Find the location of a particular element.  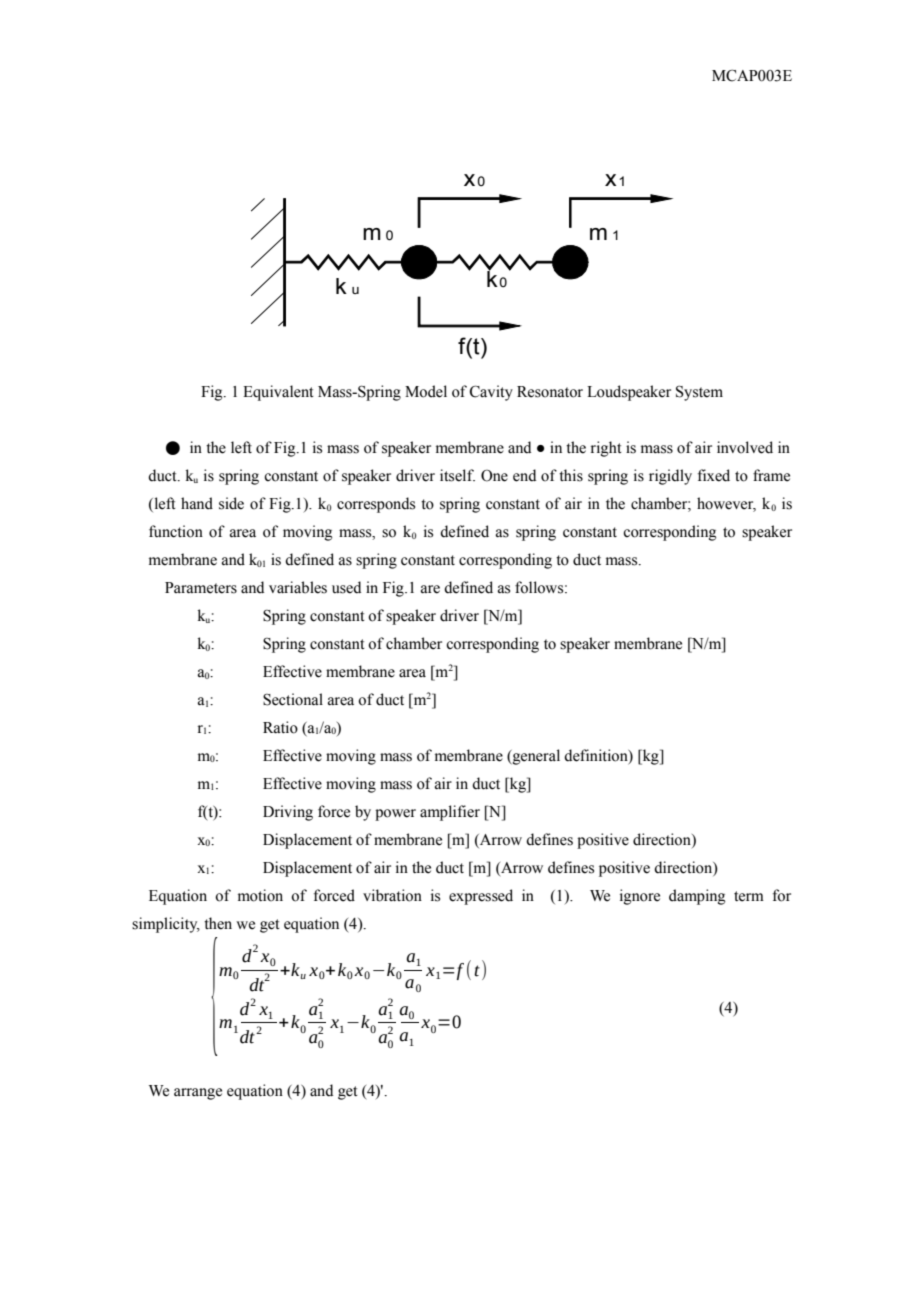

damping is located at coordinates (697, 897).
